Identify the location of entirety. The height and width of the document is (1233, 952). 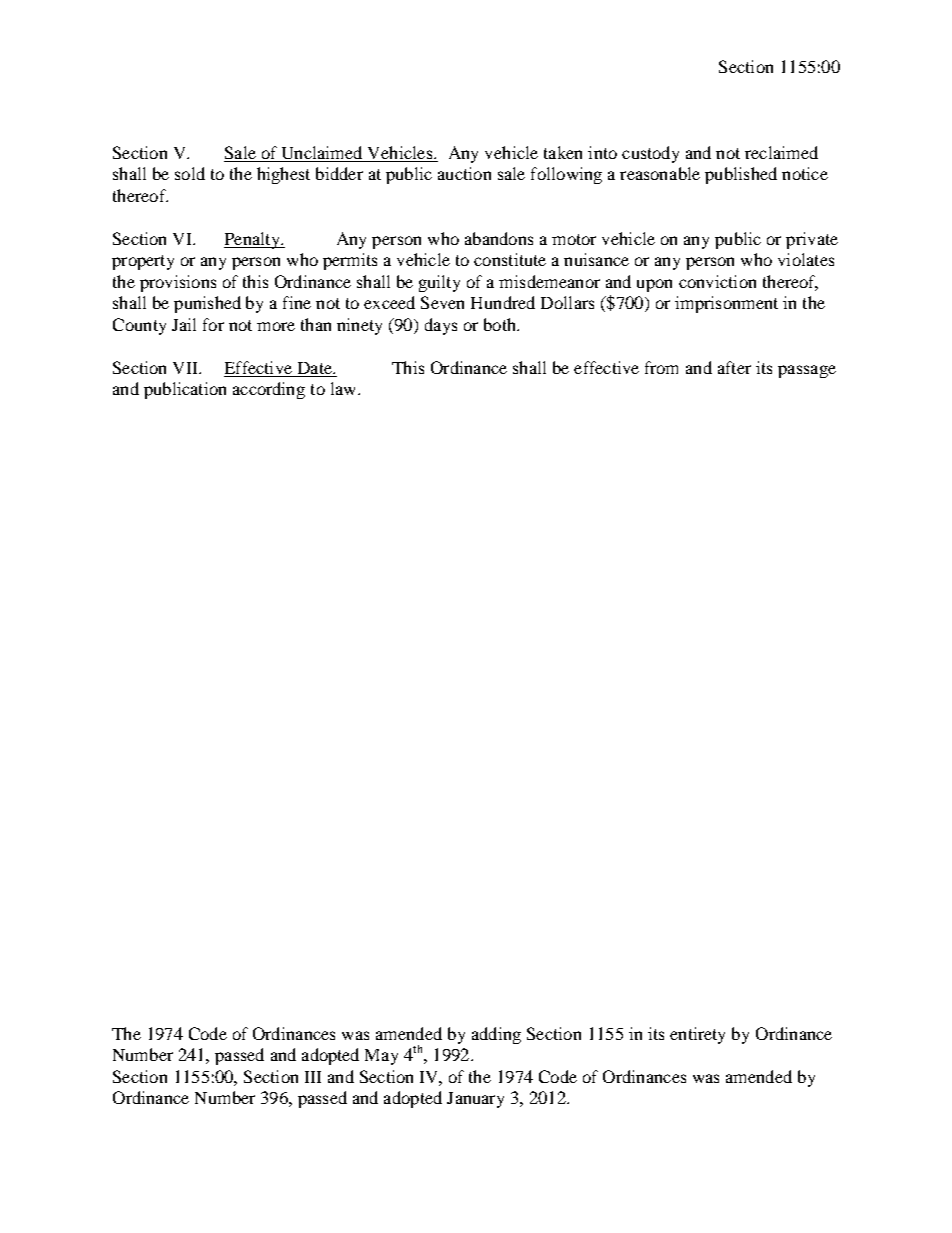
(697, 1035).
